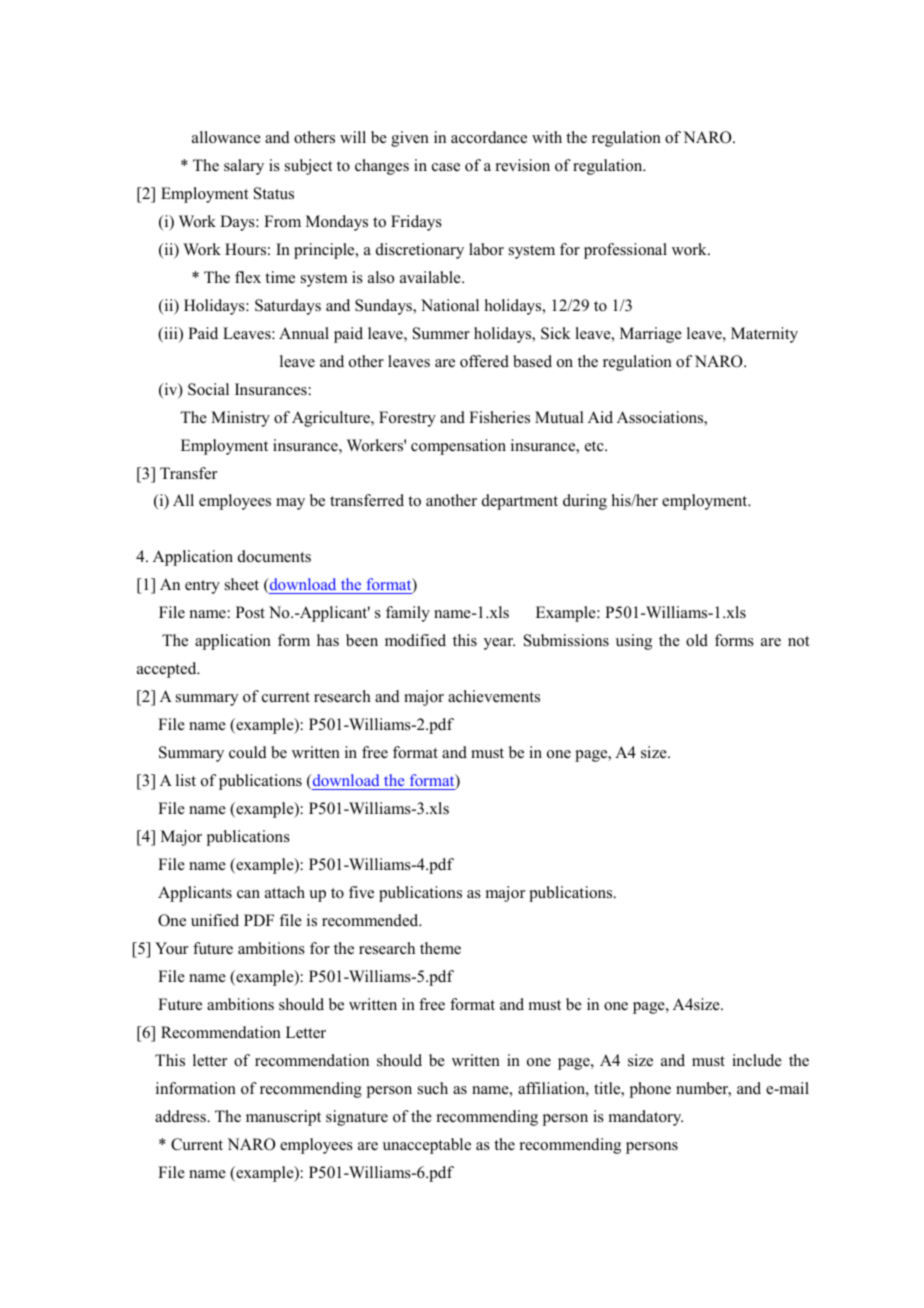 This screenshot has height=1308, width=924. Describe the element at coordinates (283, 1118) in the screenshot. I see `manuscript` at that location.
